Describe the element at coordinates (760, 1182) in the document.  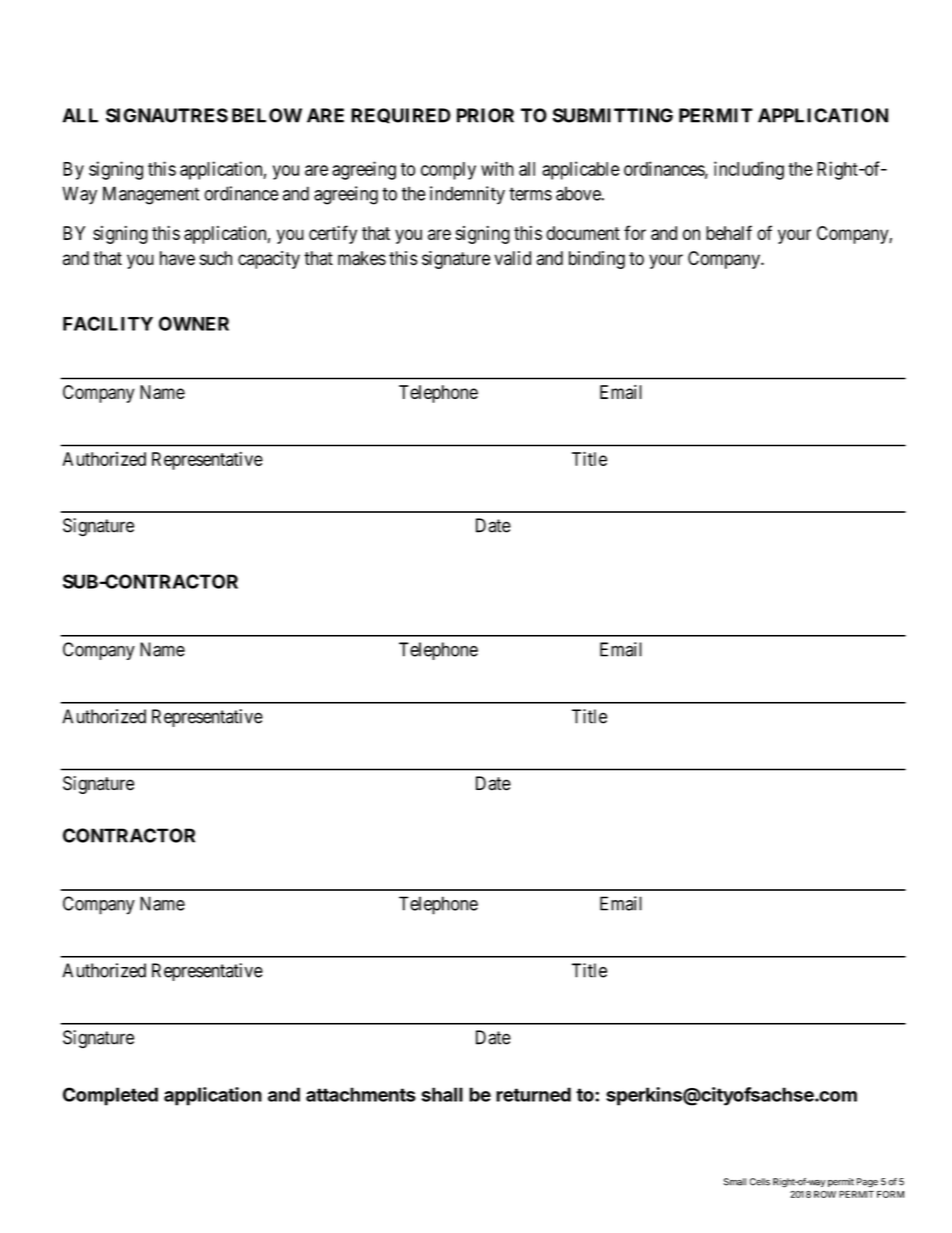
I see `Cells` at that location.
